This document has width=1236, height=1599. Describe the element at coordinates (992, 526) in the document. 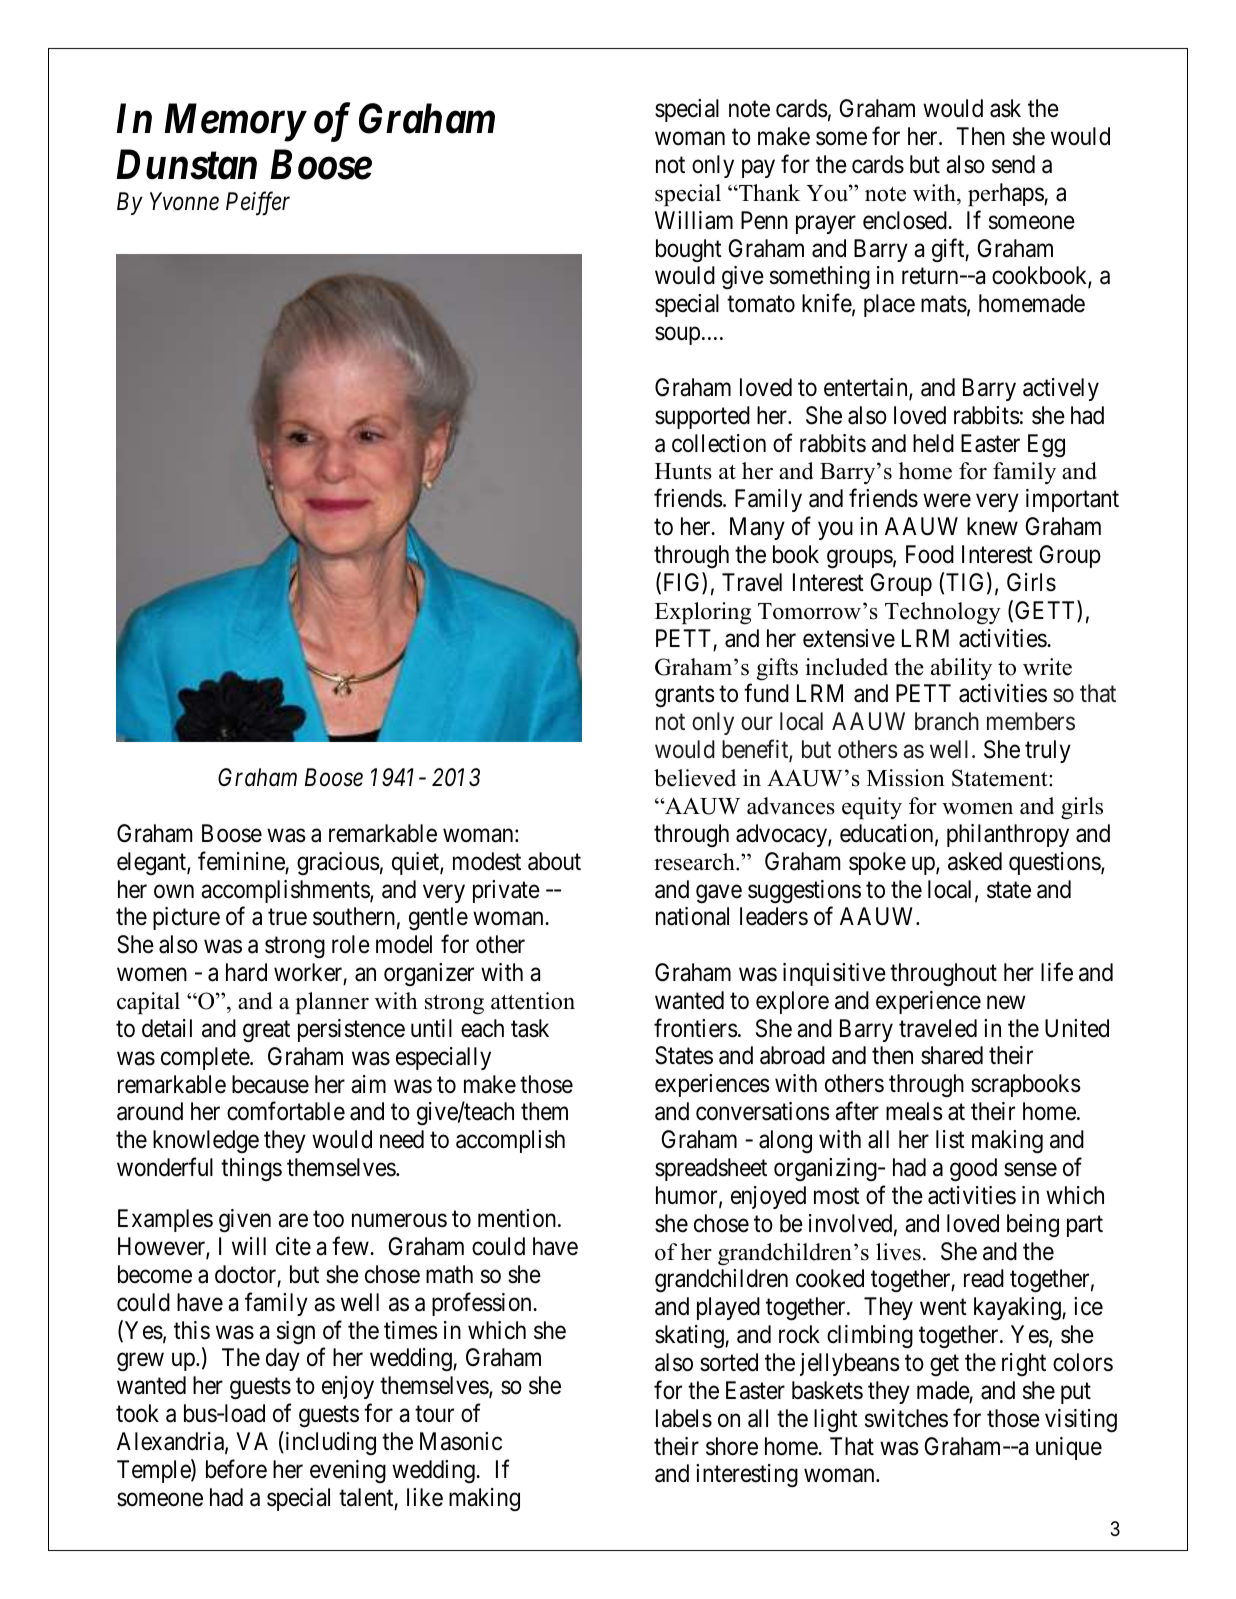

I see `knew` at that location.
